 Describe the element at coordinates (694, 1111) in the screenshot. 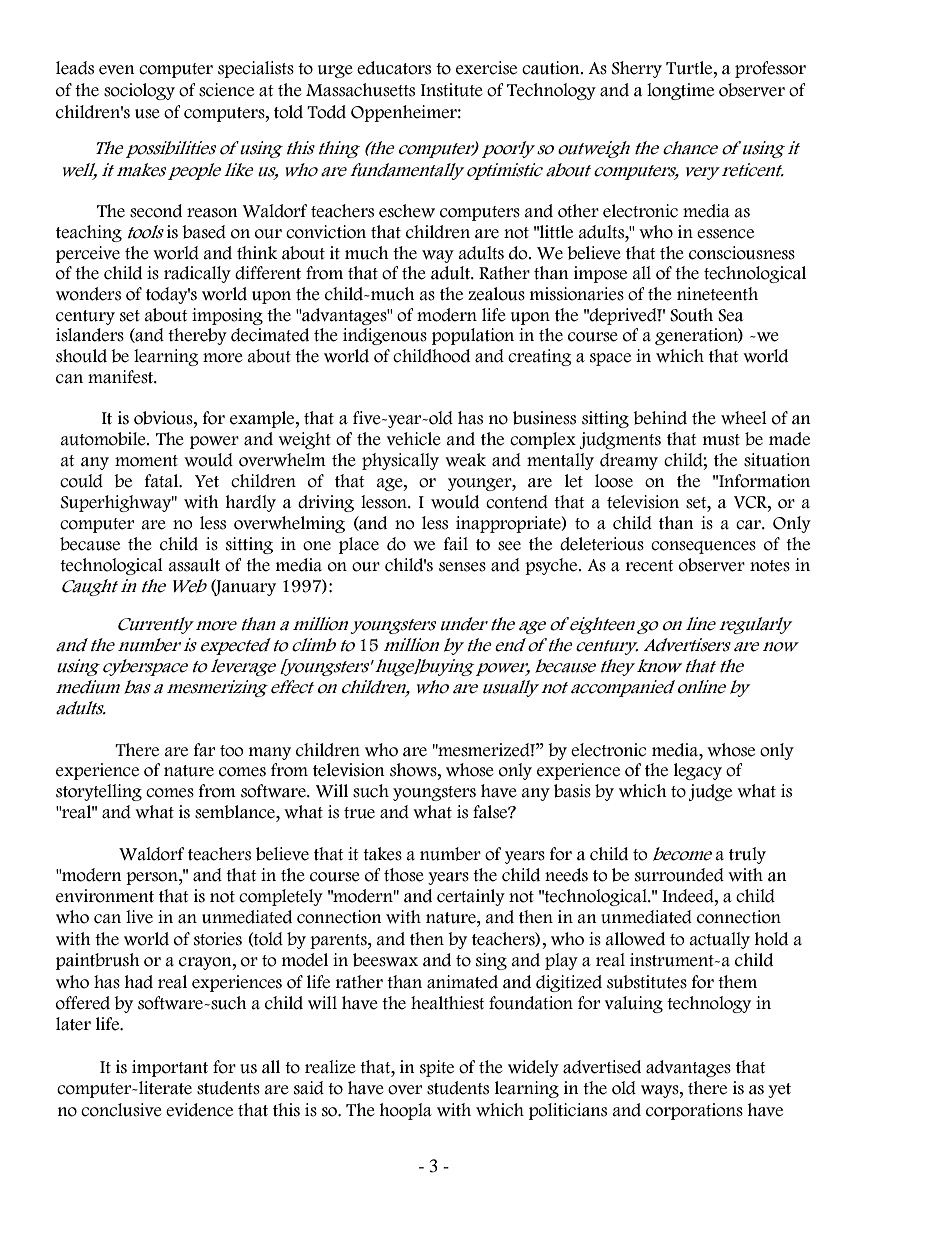

I see `corporations` at that location.
